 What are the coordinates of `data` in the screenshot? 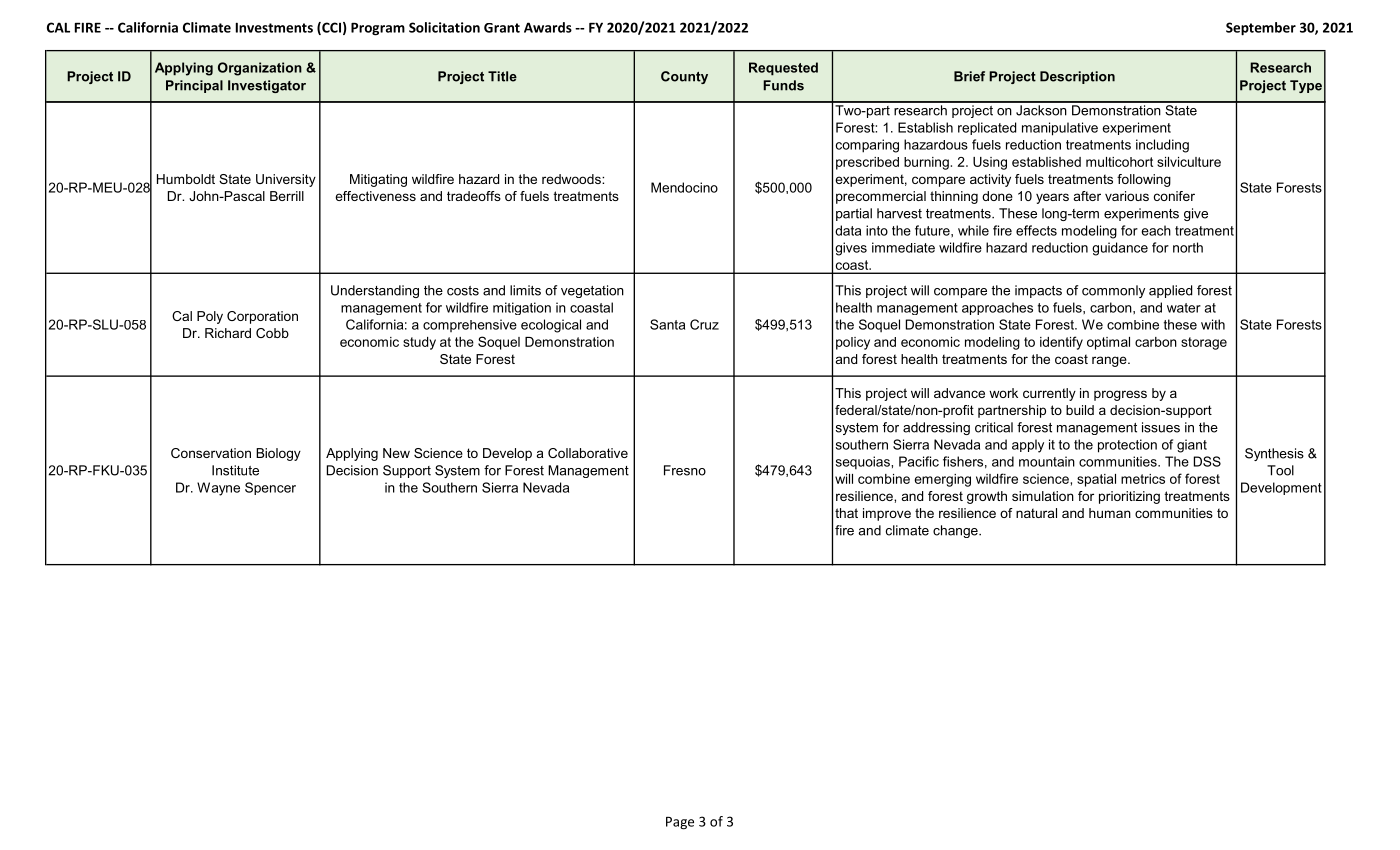 It's located at (848, 230).
